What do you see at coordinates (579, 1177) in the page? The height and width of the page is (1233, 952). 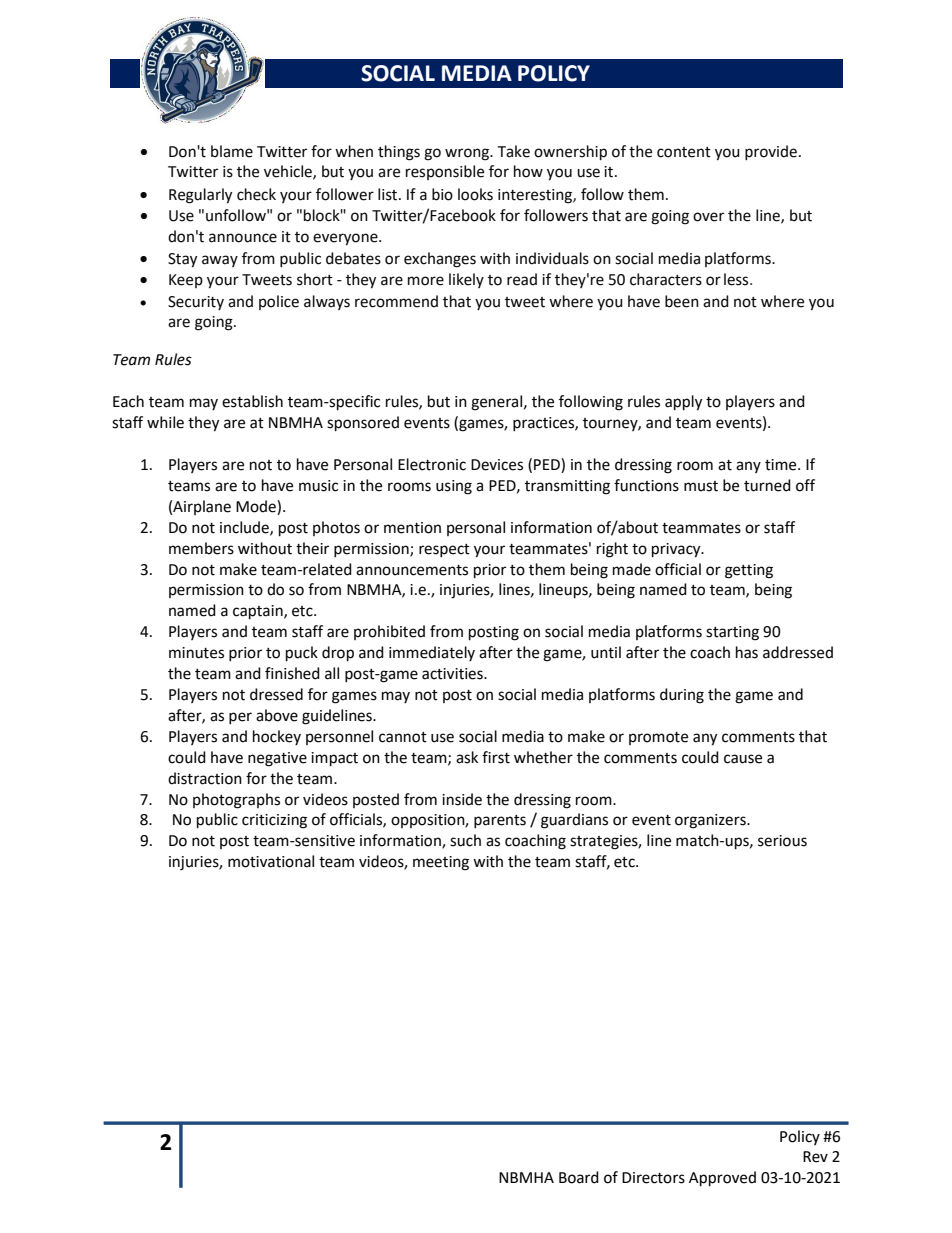 I see `Board` at bounding box center [579, 1177].
